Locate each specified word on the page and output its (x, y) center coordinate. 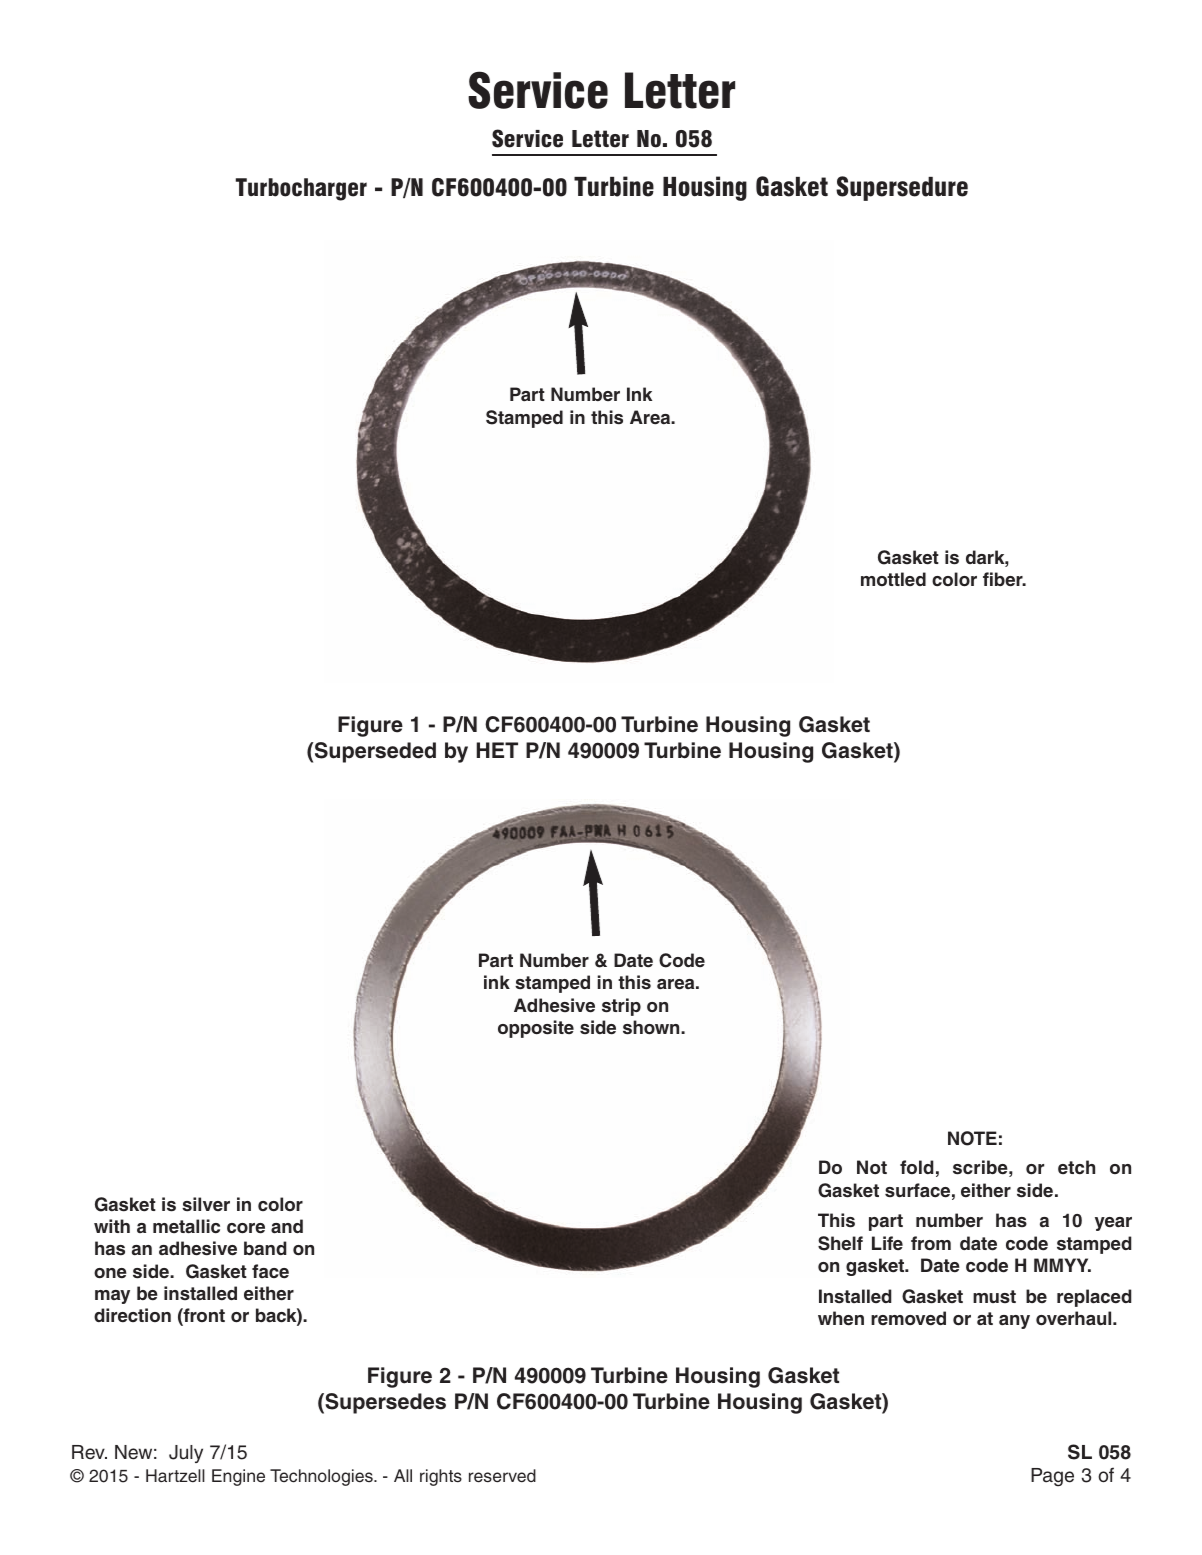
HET (497, 750)
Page (1052, 1477)
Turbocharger (301, 189)
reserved (502, 1476)
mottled (893, 579)
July (186, 1454)
